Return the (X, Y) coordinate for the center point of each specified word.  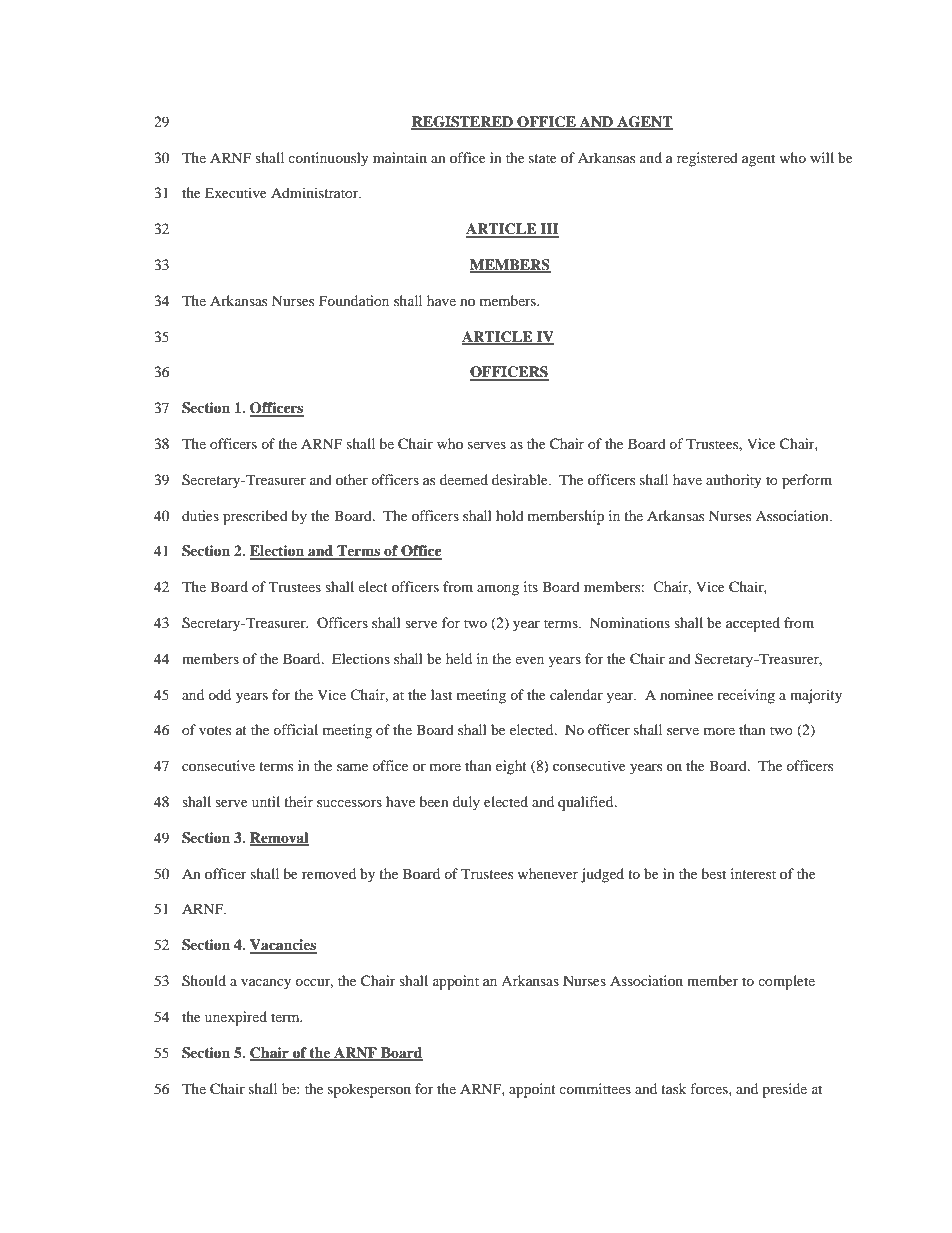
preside (784, 1090)
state (543, 158)
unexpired (236, 1018)
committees (595, 1088)
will (822, 157)
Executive (236, 192)
